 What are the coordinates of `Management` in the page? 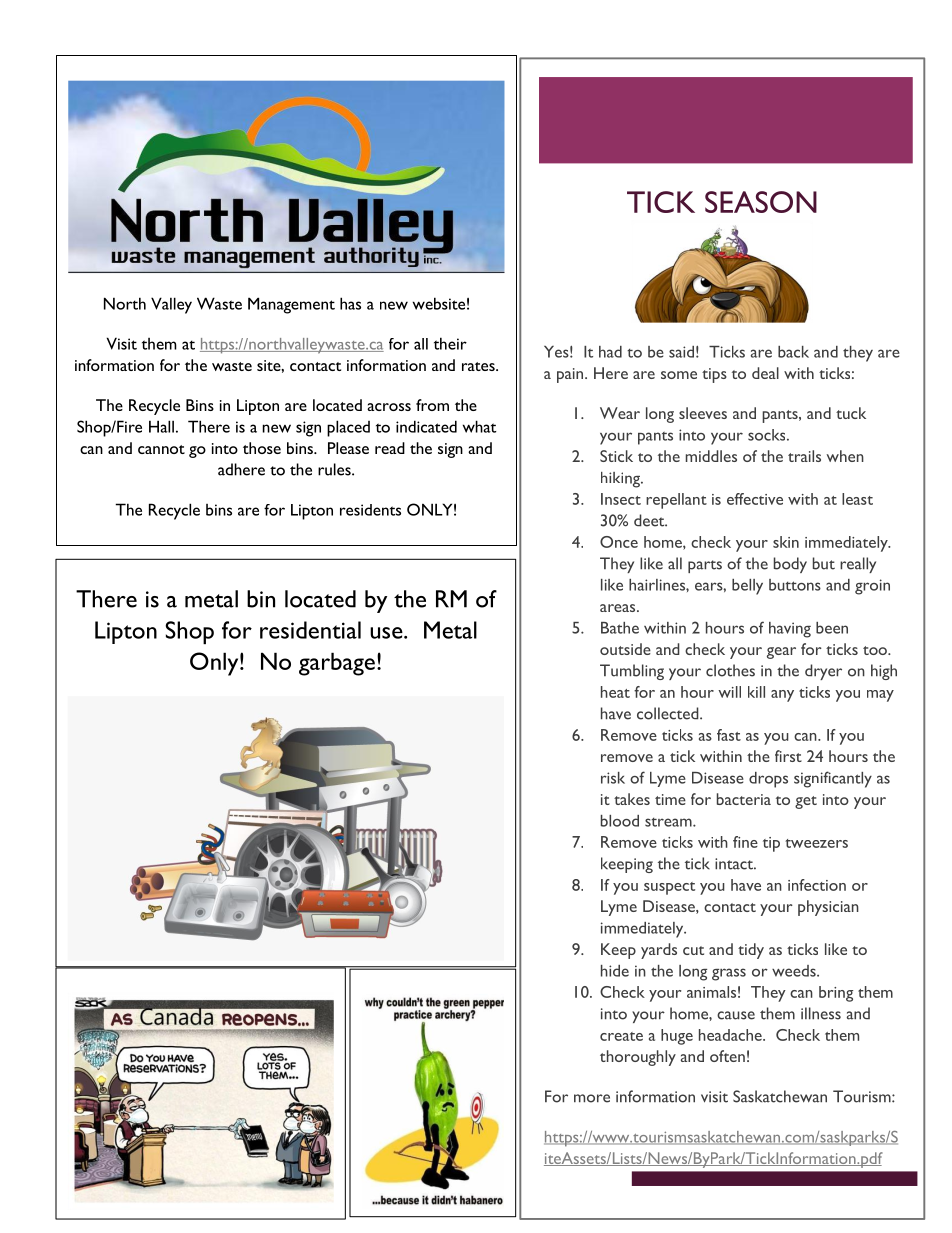 It's located at (291, 305).
